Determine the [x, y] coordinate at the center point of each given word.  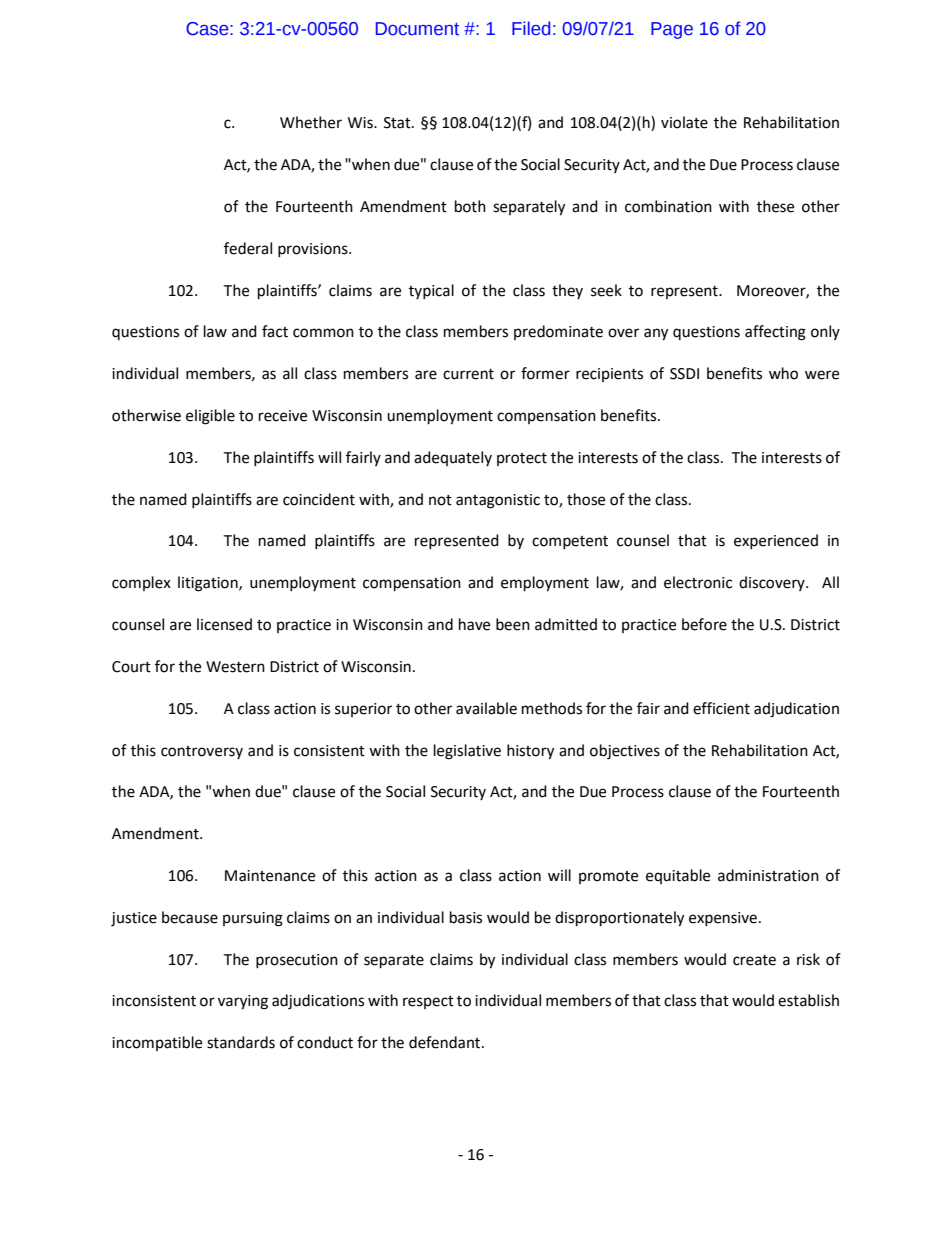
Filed [531, 28]
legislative [467, 752]
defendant [446, 1042]
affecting [775, 333]
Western [235, 667]
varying [243, 1002]
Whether [311, 122]
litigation [209, 584]
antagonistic [498, 501]
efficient [721, 708]
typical [431, 291]
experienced [776, 541]
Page [672, 30]
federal [248, 248]
